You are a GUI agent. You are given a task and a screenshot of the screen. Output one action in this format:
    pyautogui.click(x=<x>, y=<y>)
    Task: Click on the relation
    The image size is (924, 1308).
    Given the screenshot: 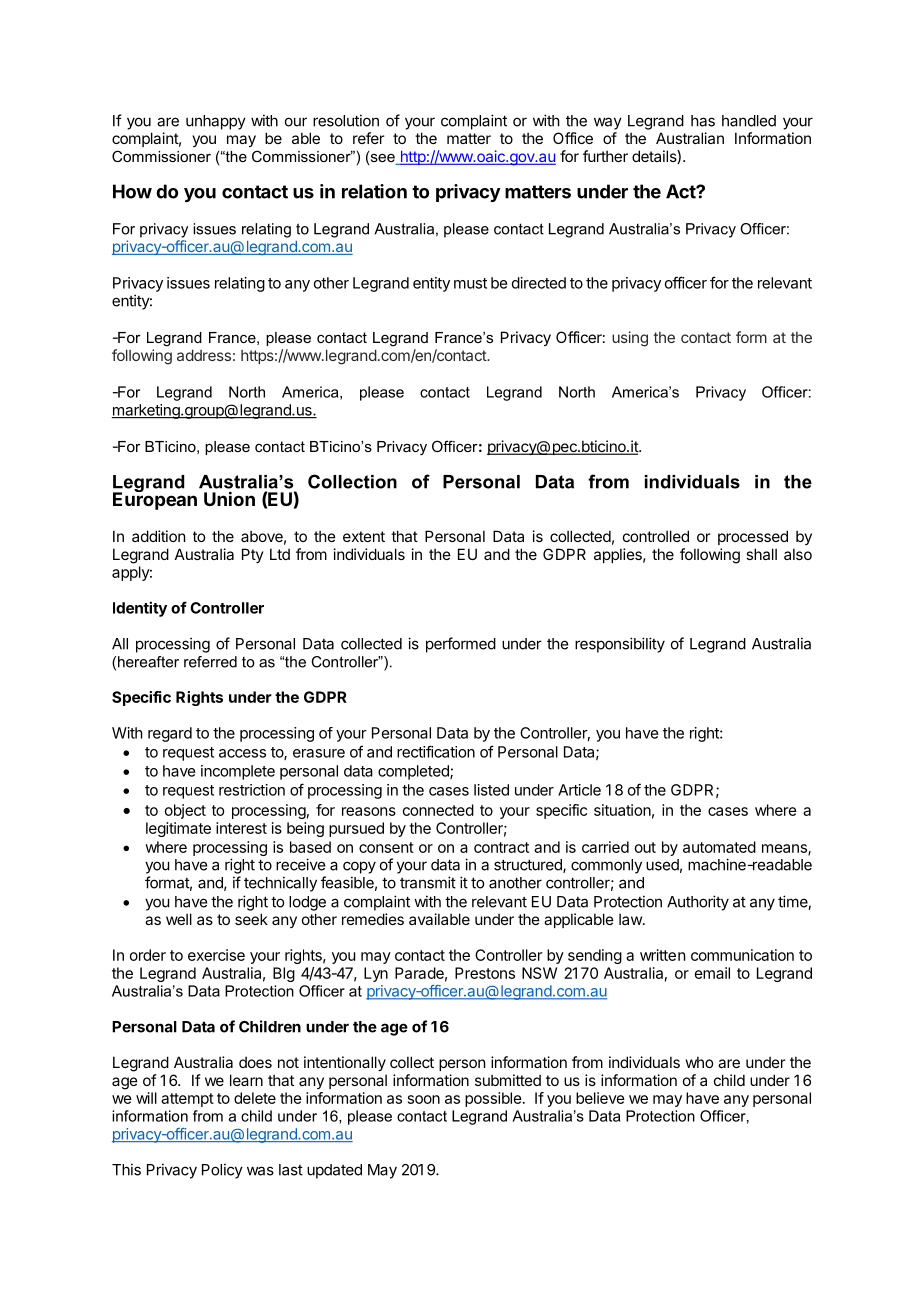 What is the action you would take?
    pyautogui.click(x=374, y=191)
